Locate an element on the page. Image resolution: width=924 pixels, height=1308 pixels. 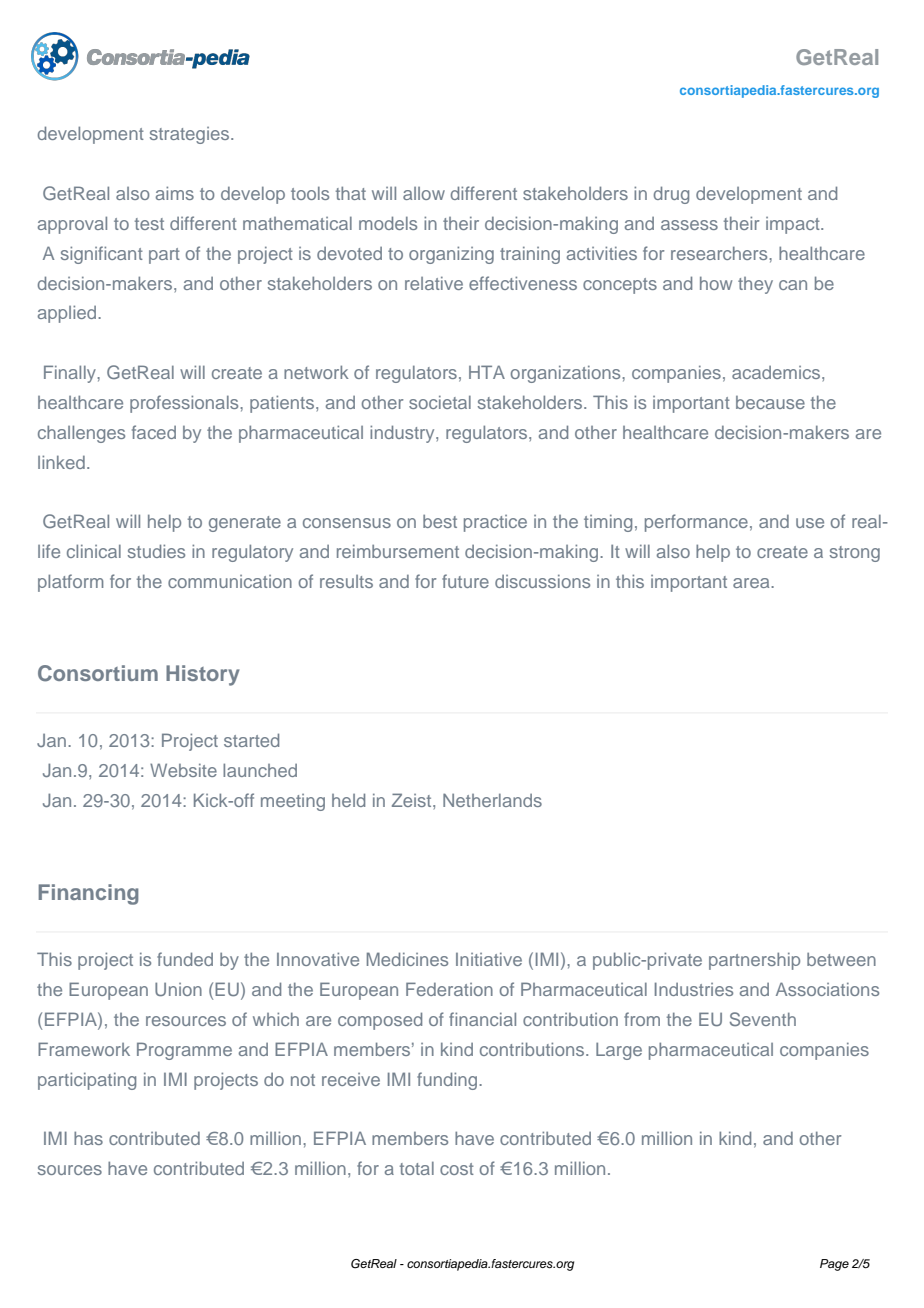
History is located at coordinates (203, 675).
